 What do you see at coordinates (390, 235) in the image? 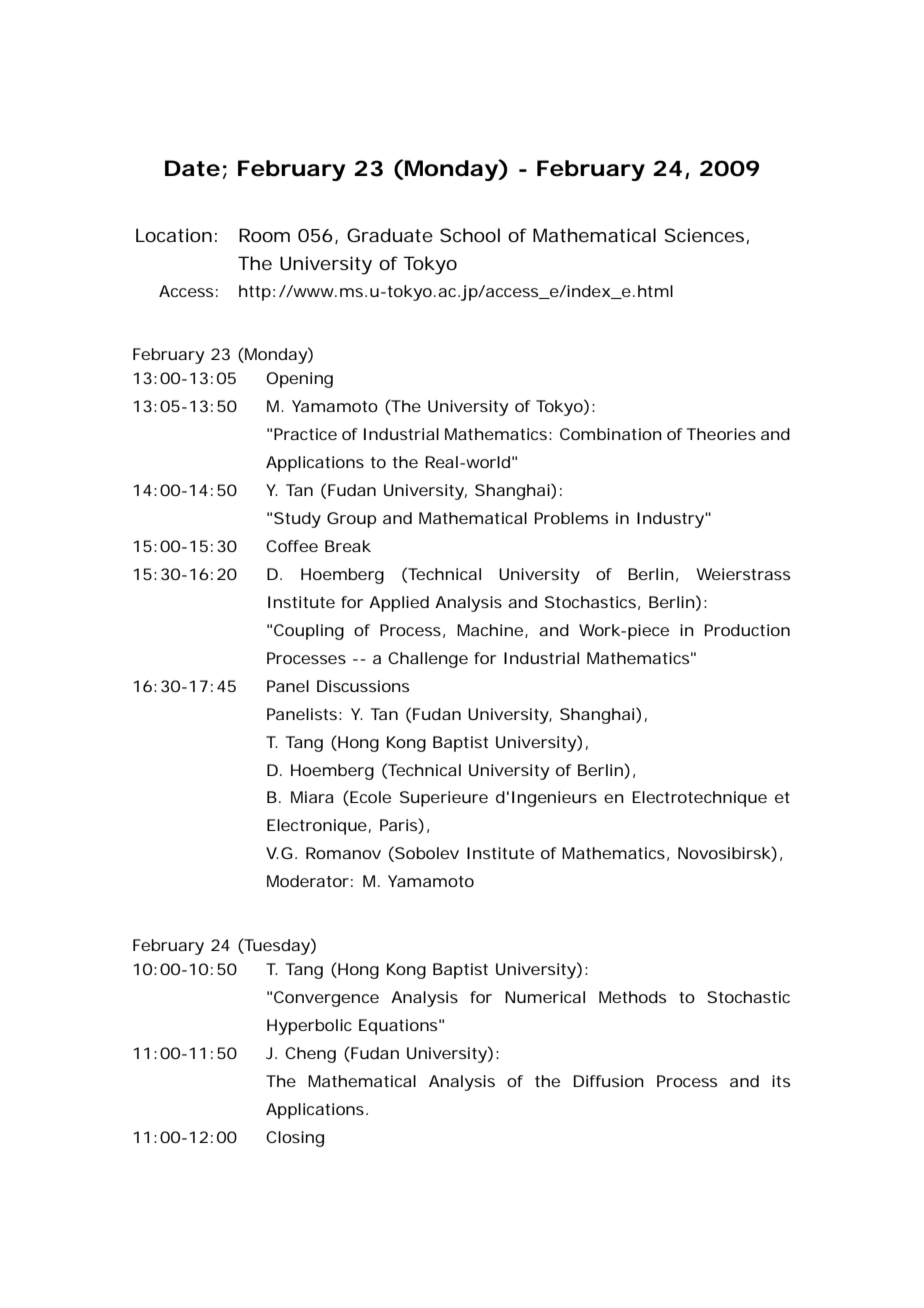
I see `Graduate` at bounding box center [390, 235].
